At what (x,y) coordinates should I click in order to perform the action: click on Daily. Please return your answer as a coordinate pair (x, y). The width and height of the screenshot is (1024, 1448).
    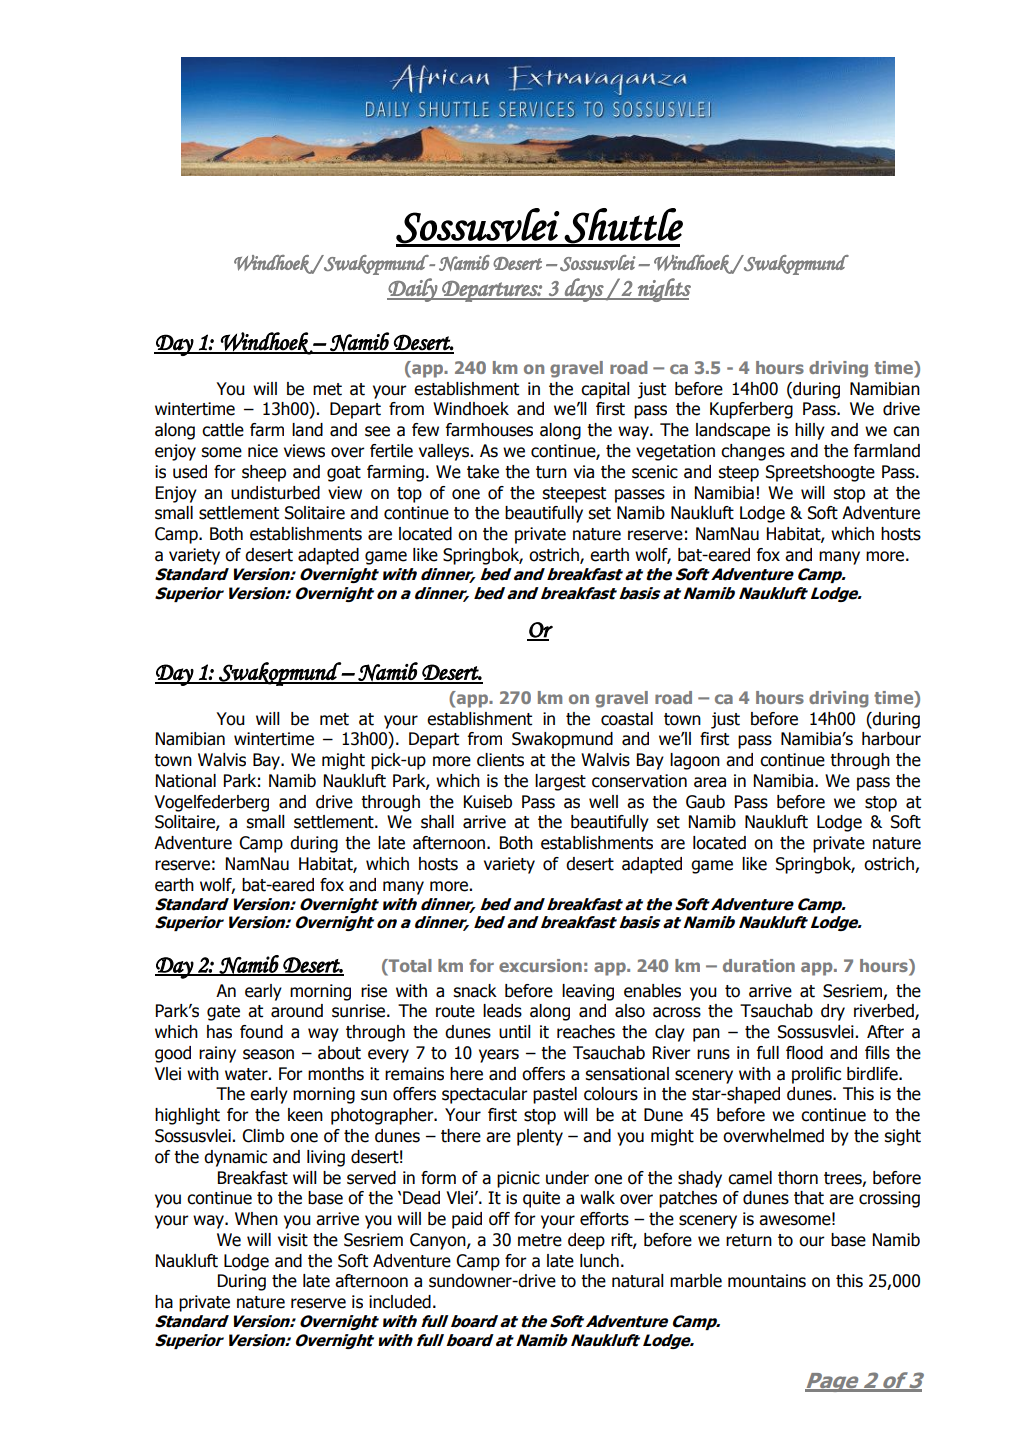
    Looking at the image, I should click on (413, 290).
